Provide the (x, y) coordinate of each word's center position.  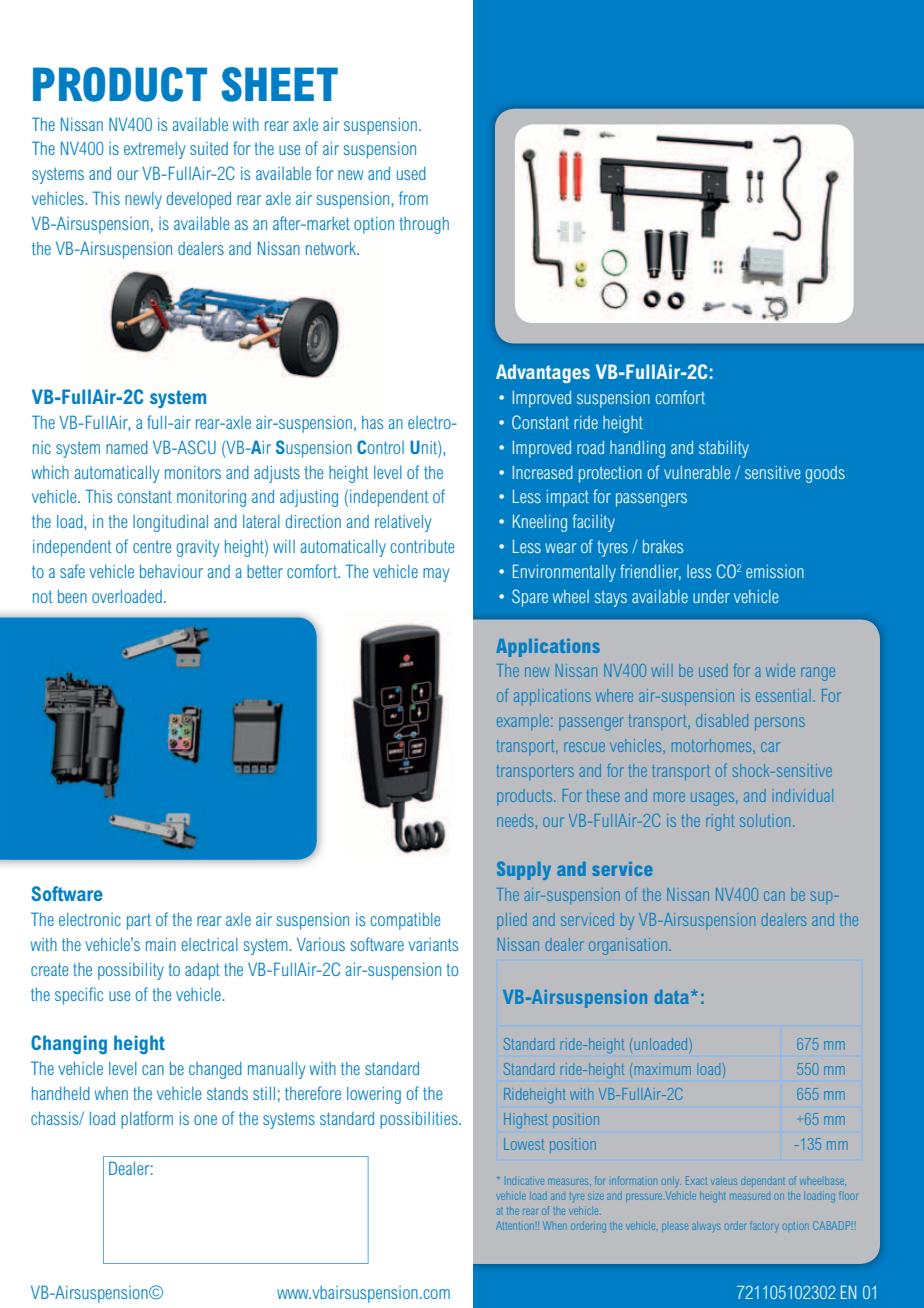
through (424, 225)
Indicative (525, 1181)
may (436, 575)
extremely (154, 150)
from (413, 198)
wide (780, 670)
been (72, 596)
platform (147, 1120)
